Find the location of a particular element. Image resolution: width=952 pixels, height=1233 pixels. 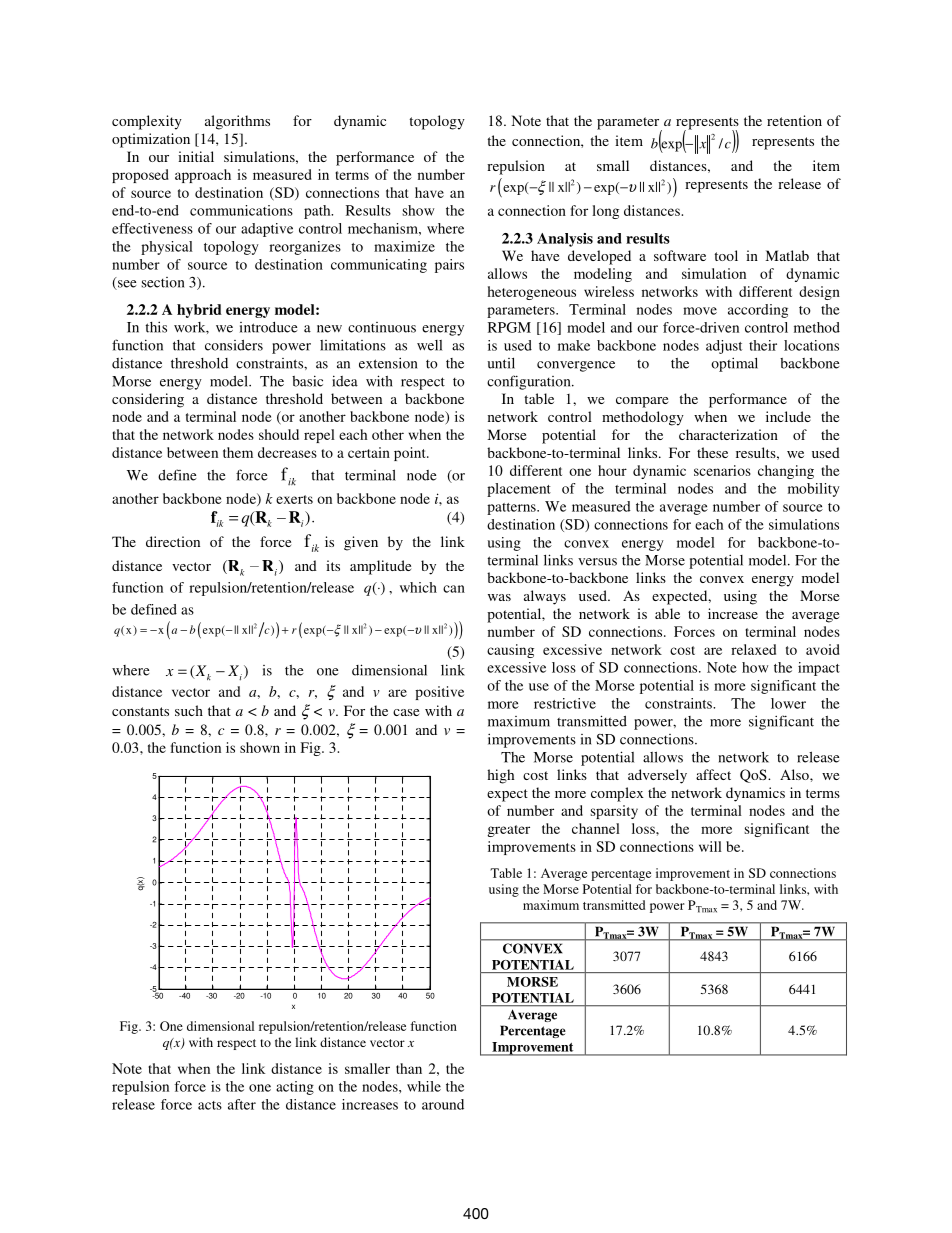

maximize is located at coordinates (404, 246).
